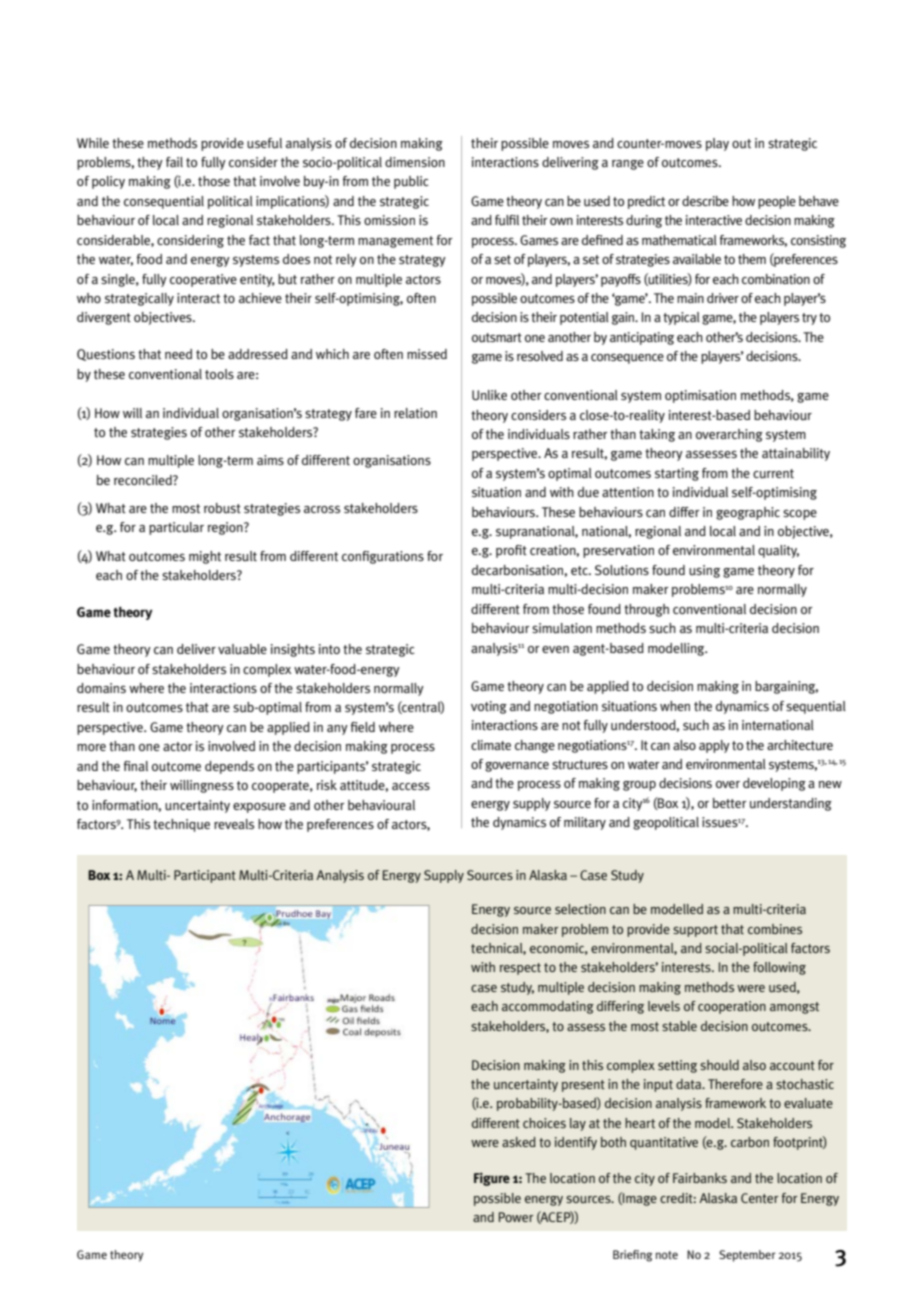 The width and height of the image is (924, 1308). Describe the element at coordinates (144, 480) in the image. I see `reconciled` at that location.
